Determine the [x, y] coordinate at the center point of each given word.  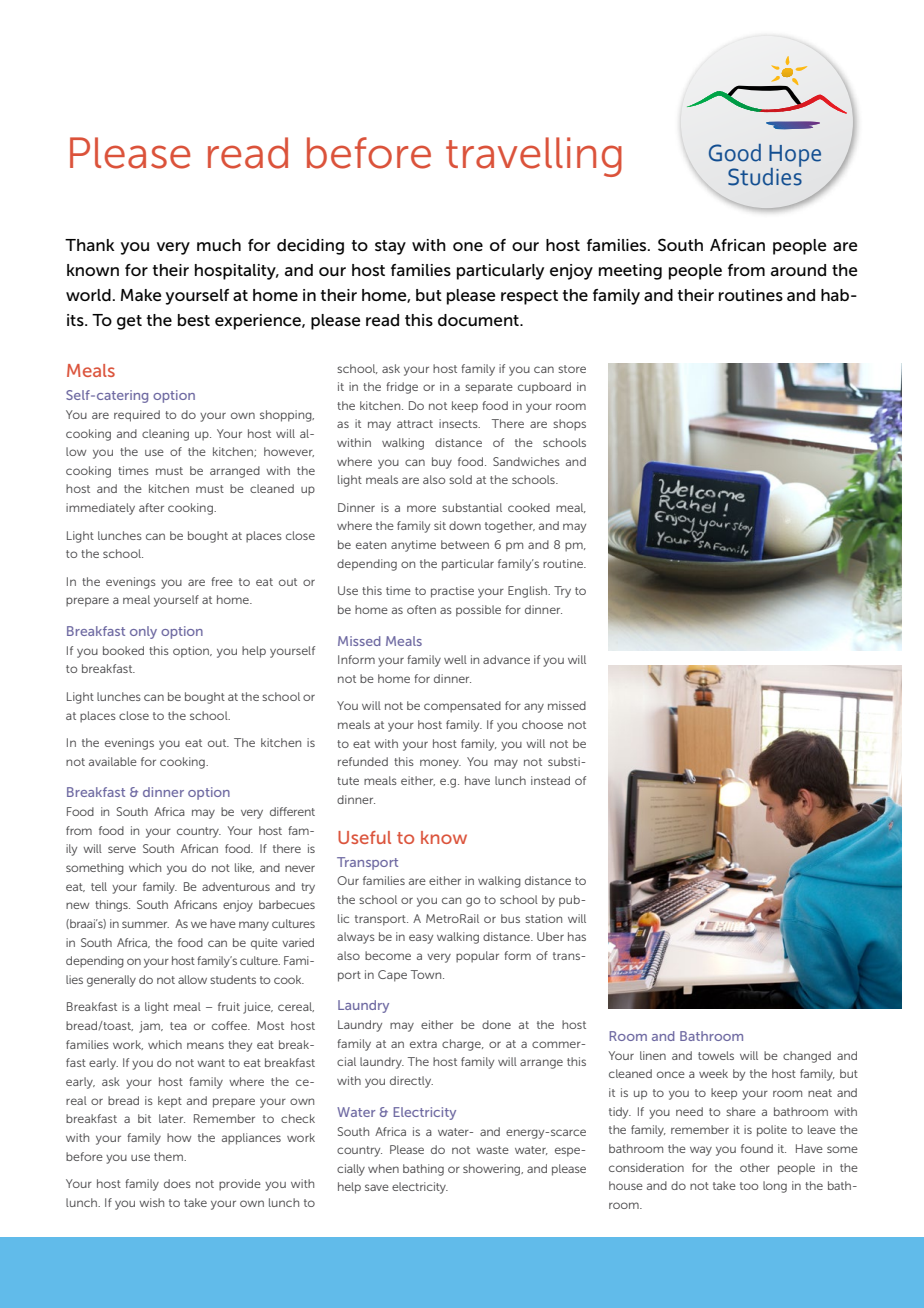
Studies [765, 175]
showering [493, 1170]
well [455, 659]
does [177, 1183]
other [755, 1167]
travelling [534, 157]
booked [123, 650]
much [219, 245]
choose [542, 724]
